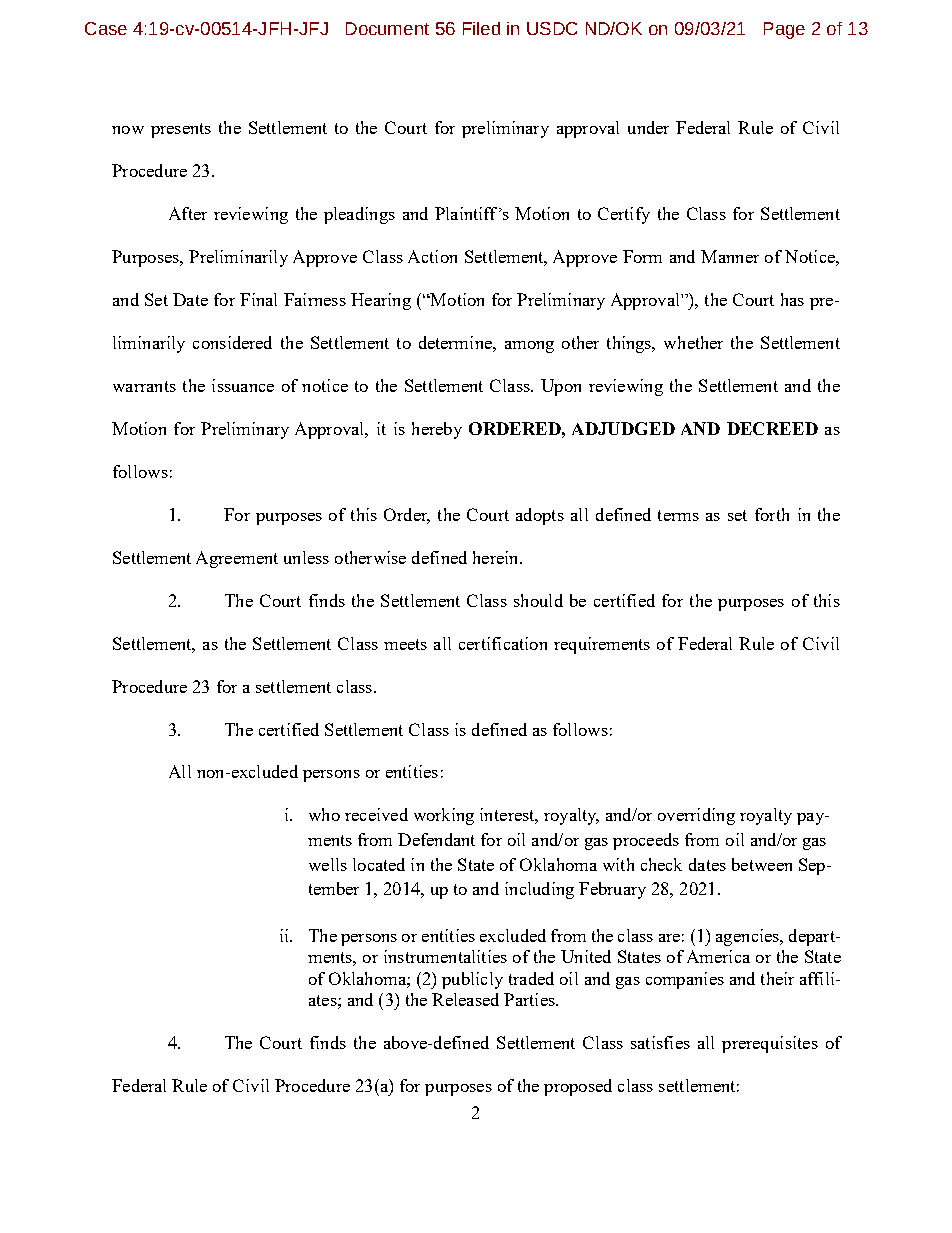 The height and width of the screenshot is (1233, 952). I want to click on Released, so click(465, 999).
